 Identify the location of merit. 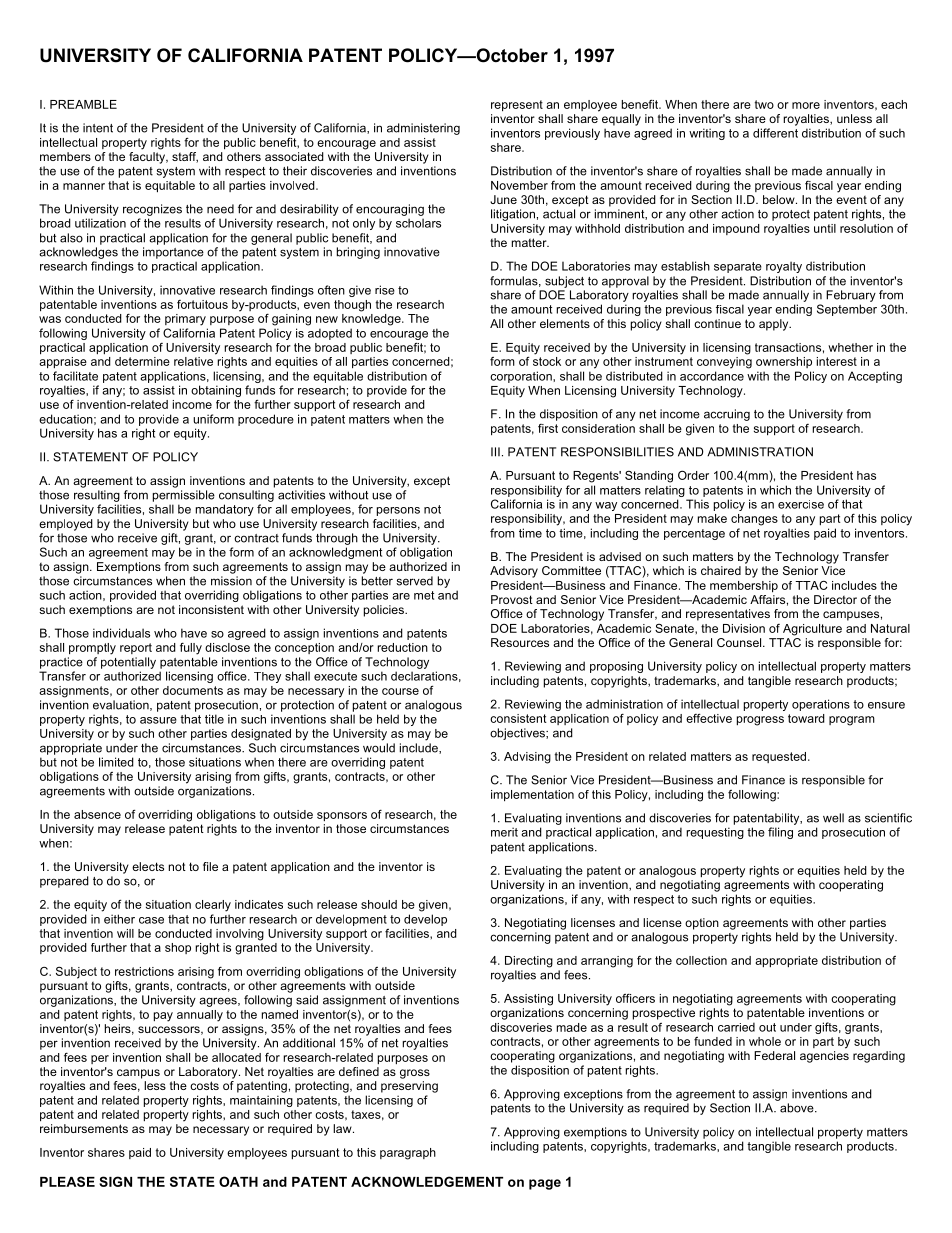
(504, 832).
